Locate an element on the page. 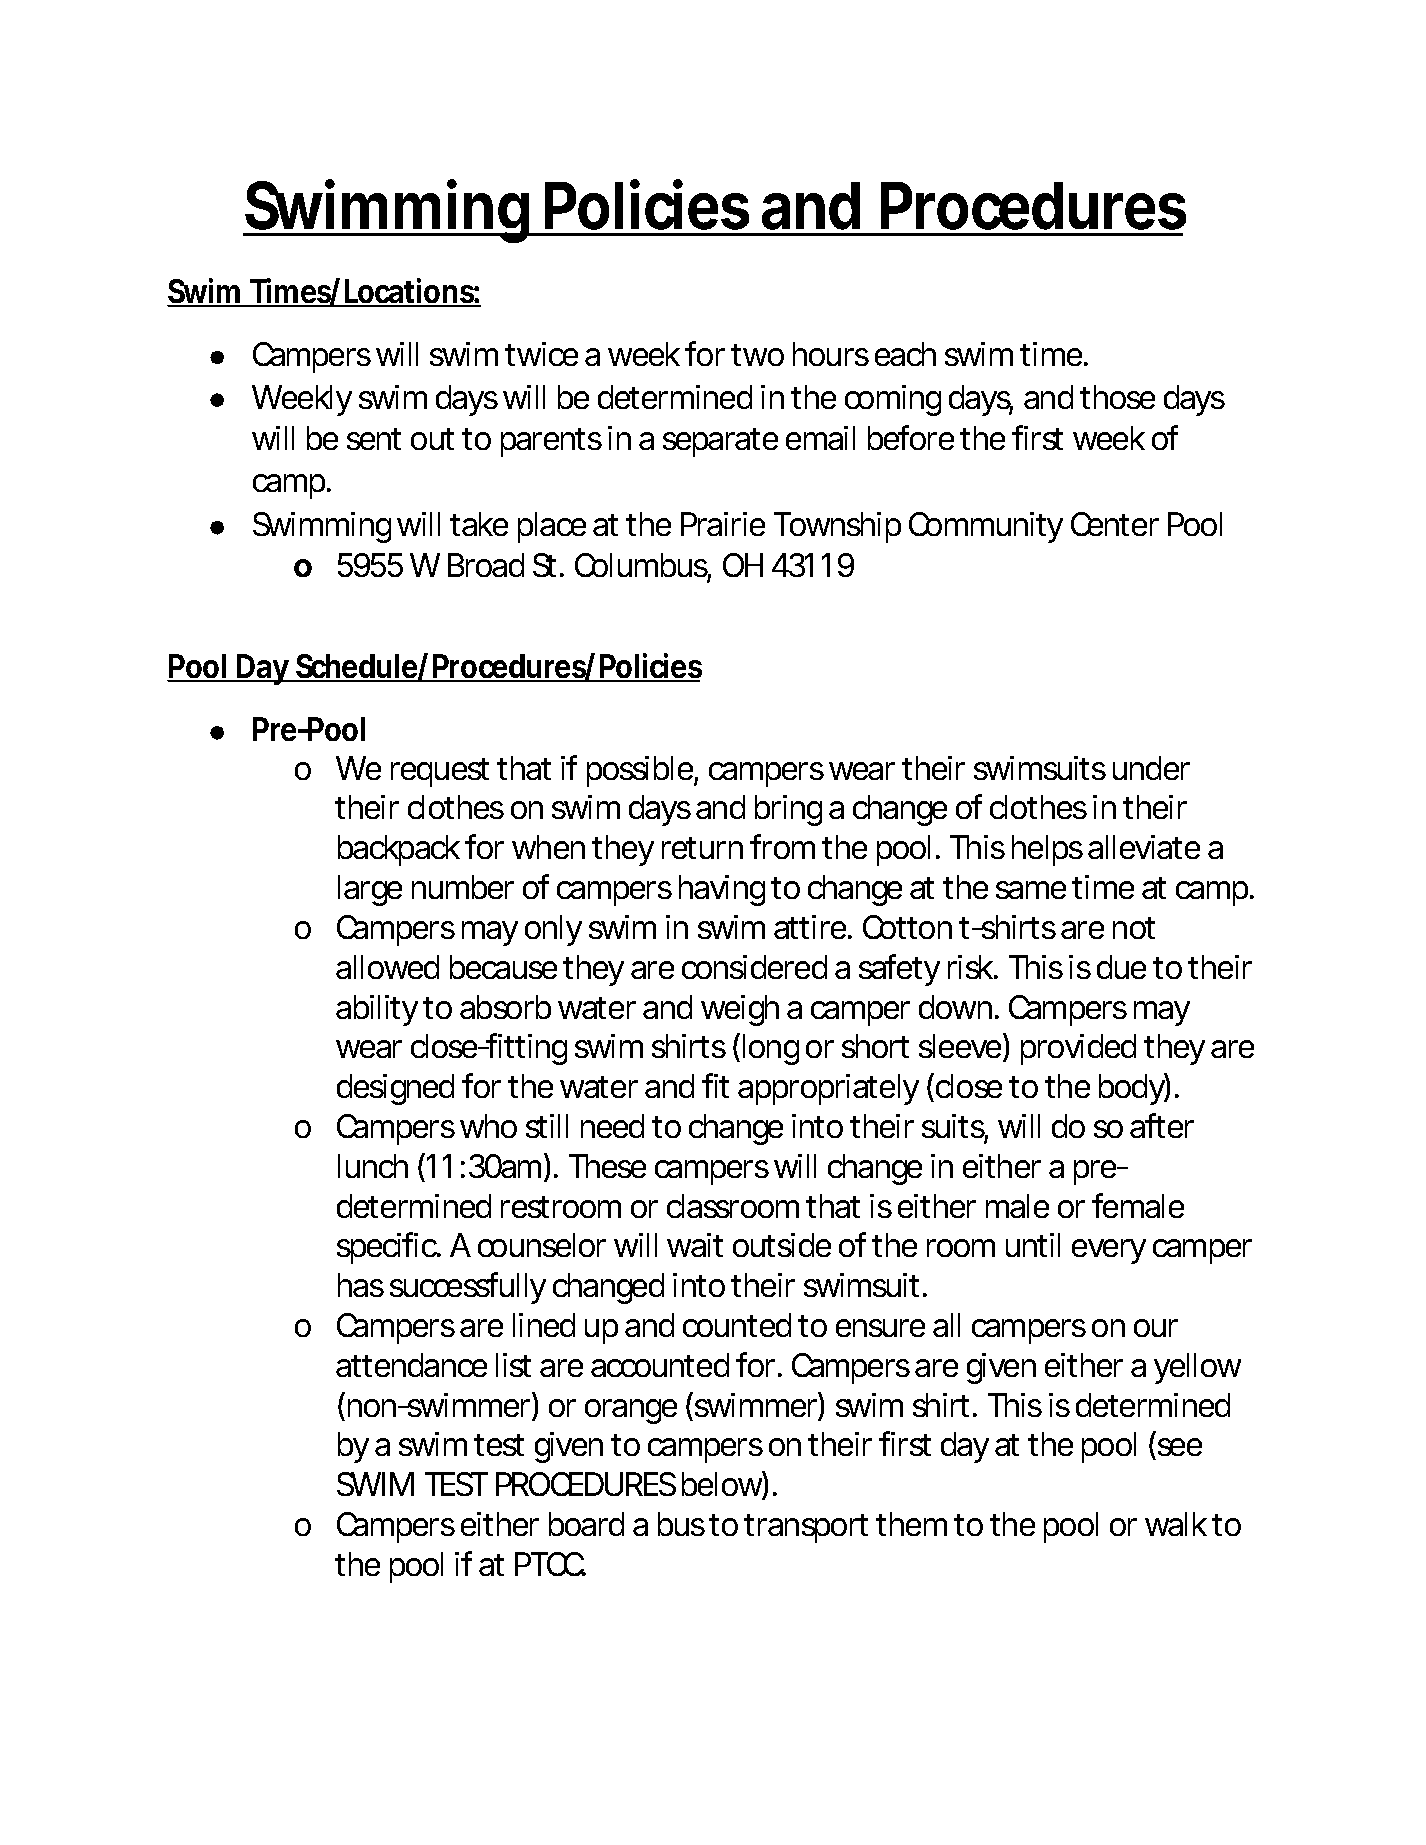  backpack is located at coordinates (399, 850).
